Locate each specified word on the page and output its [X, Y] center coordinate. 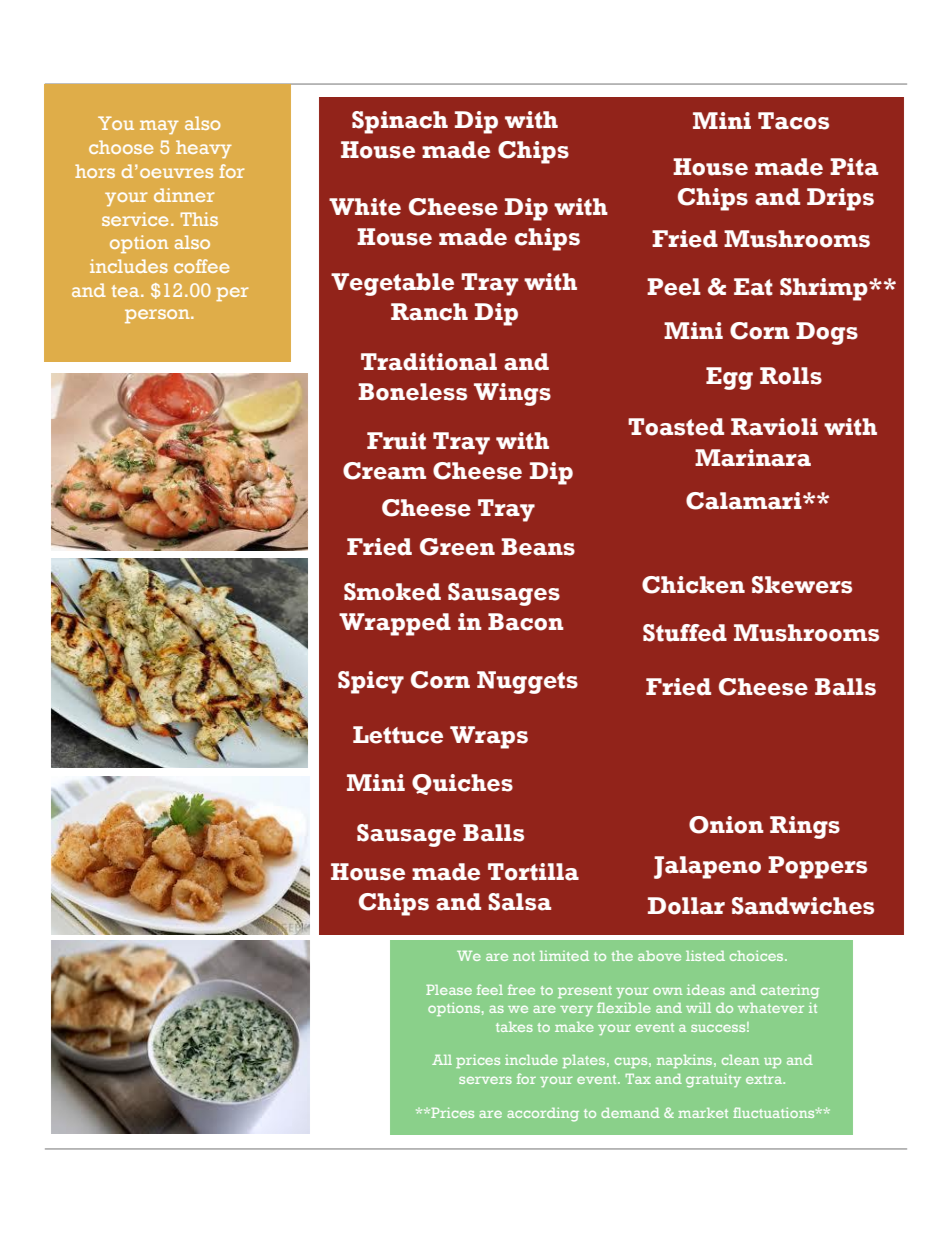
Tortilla [533, 872]
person [158, 316]
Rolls [791, 376]
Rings [805, 827]
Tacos [793, 121]
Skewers [802, 585]
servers [485, 1080]
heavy [204, 149]
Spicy [371, 682]
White [365, 207]
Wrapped [395, 624]
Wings [512, 394]
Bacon [526, 622]
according [543, 1114]
